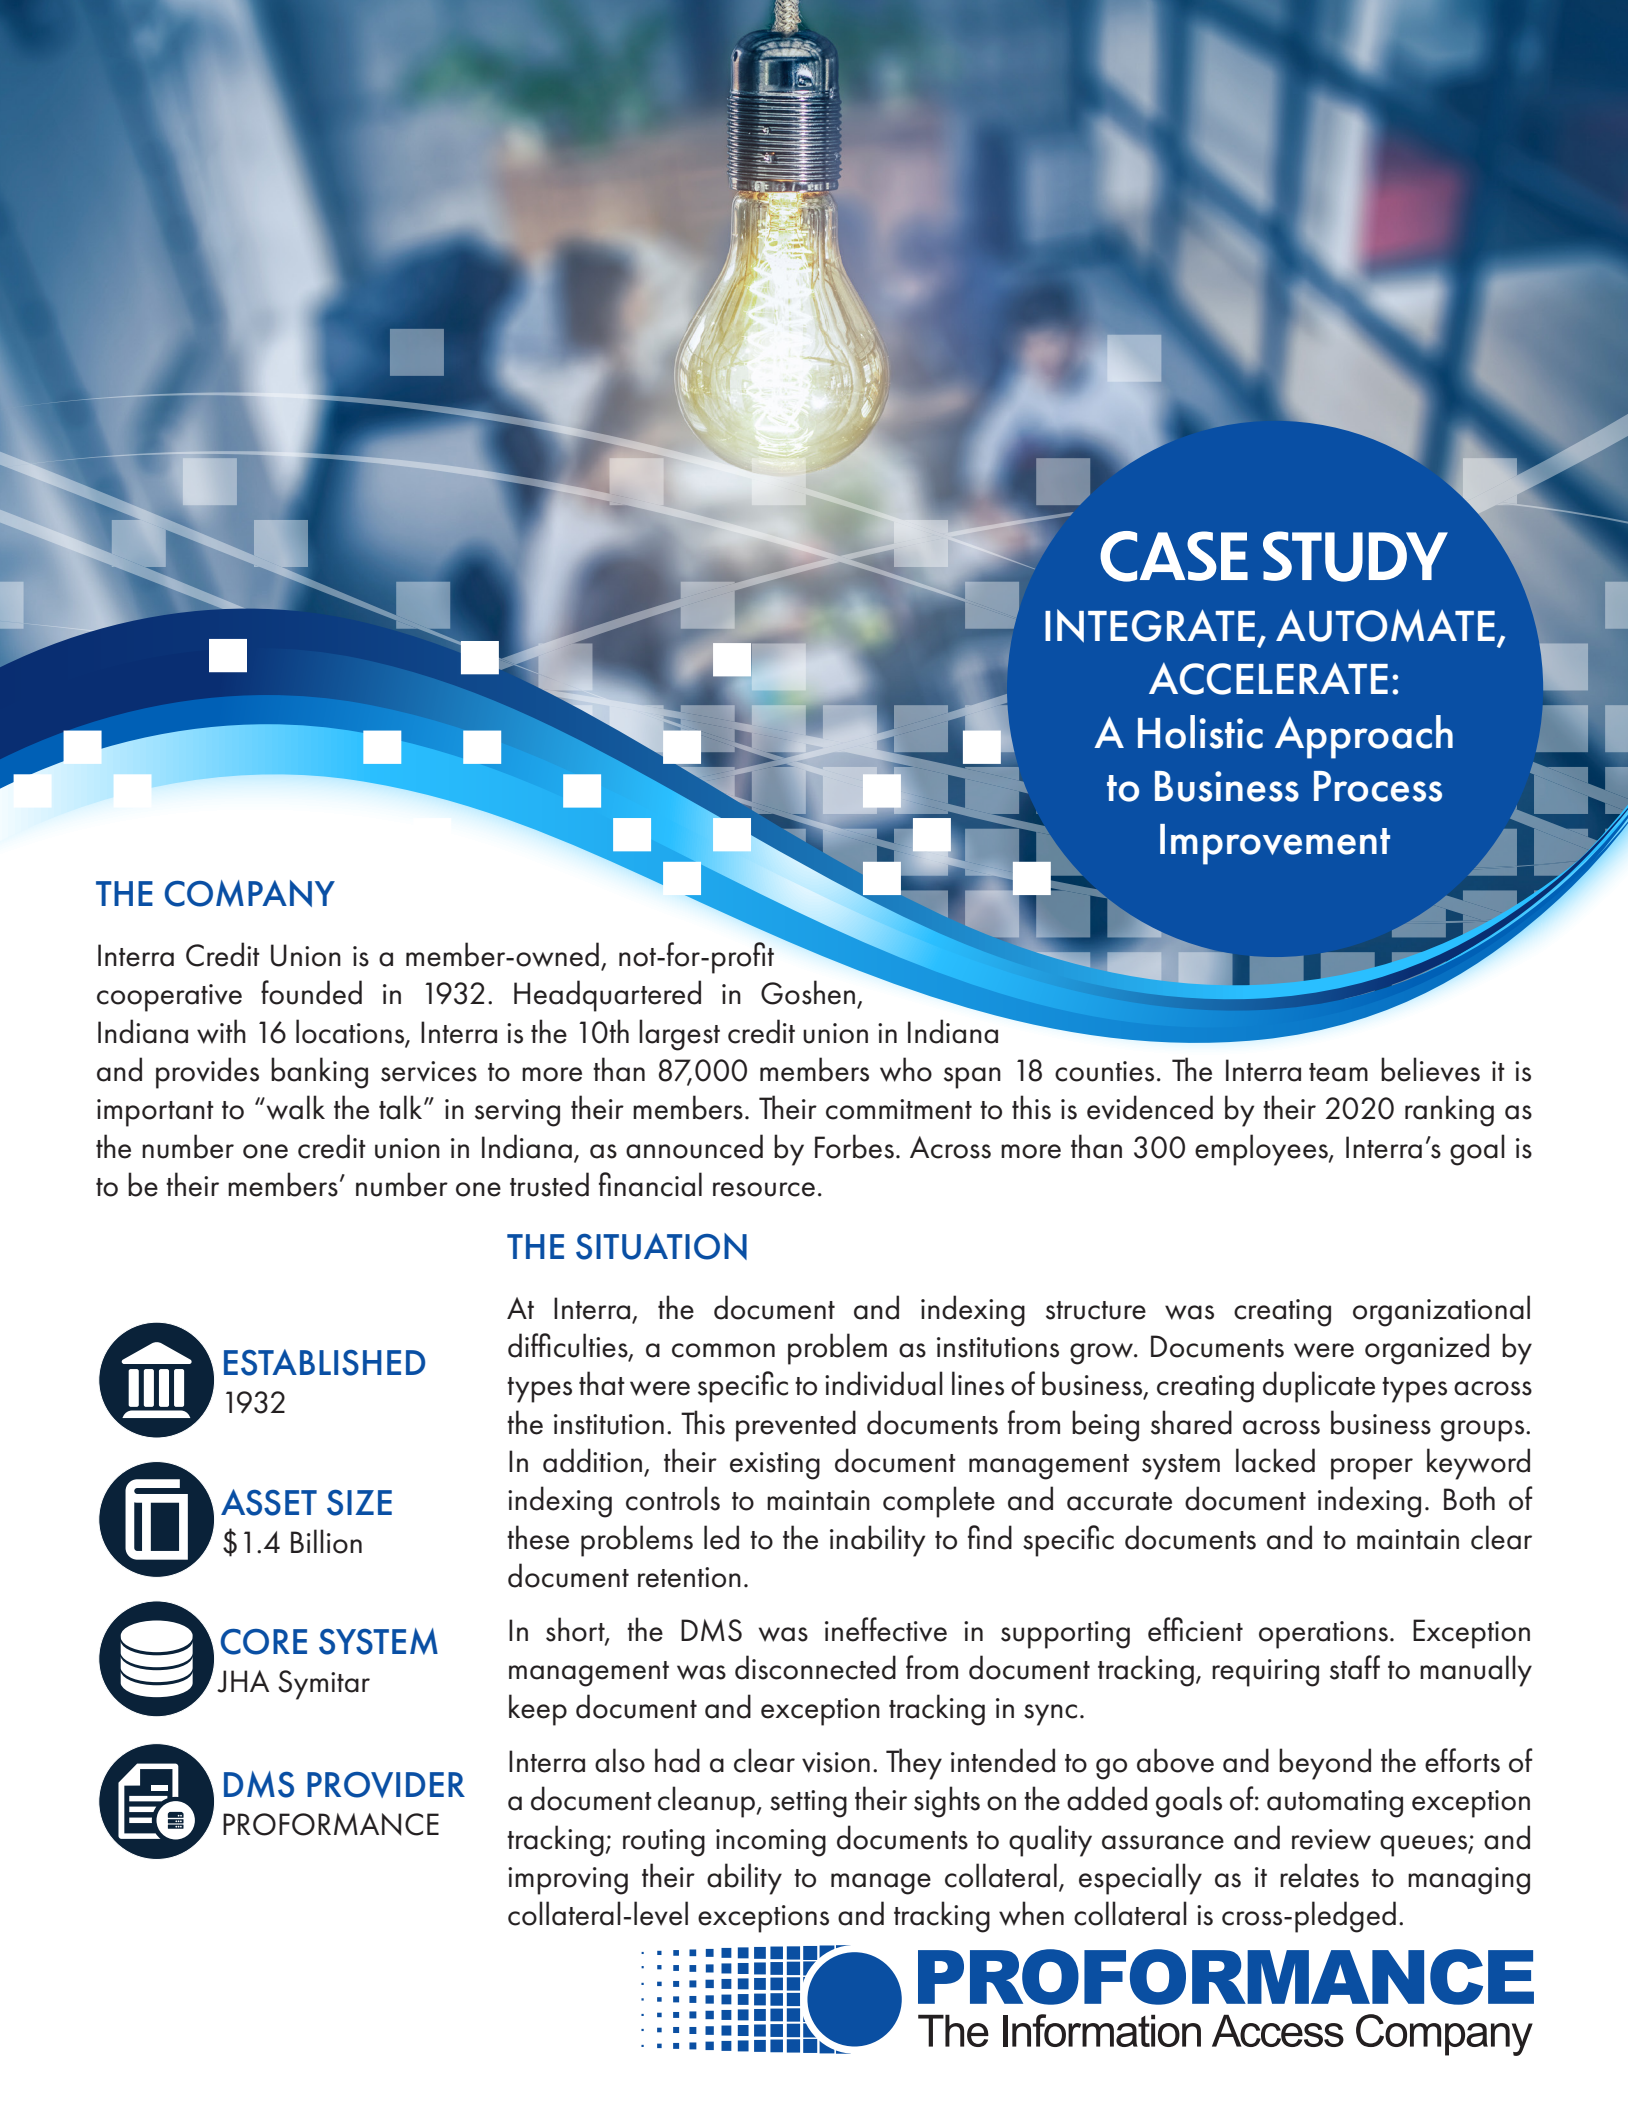 The height and width of the screenshot is (2107, 1628). I want to click on INTEGRATE, so click(1151, 627).
